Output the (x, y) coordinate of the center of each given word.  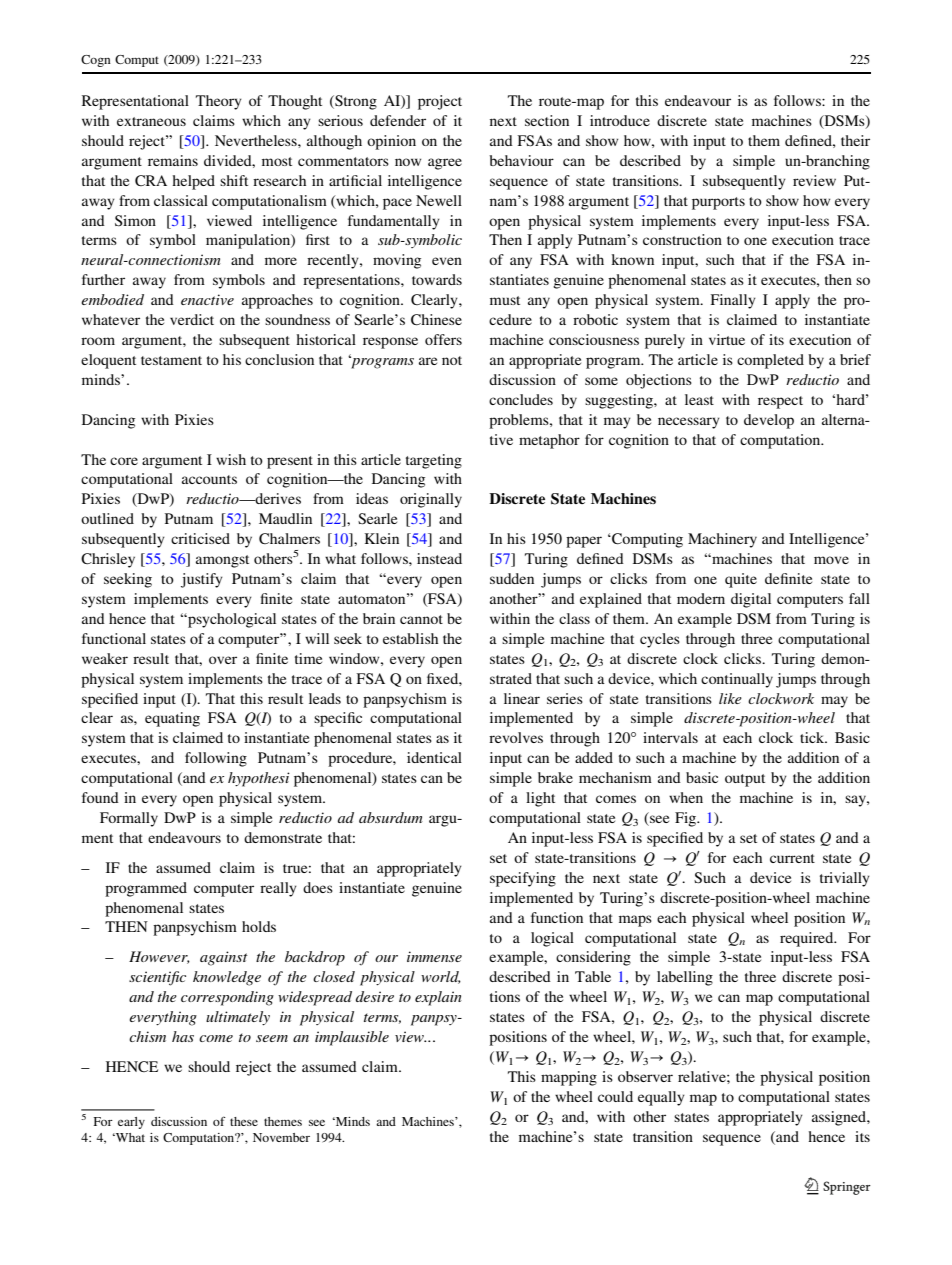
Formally (129, 819)
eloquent (108, 361)
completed (770, 361)
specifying (523, 879)
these (244, 1121)
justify (202, 580)
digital (751, 600)
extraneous (151, 121)
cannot (421, 619)
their (855, 140)
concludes (521, 399)
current (792, 858)
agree (445, 164)
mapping (569, 1078)
